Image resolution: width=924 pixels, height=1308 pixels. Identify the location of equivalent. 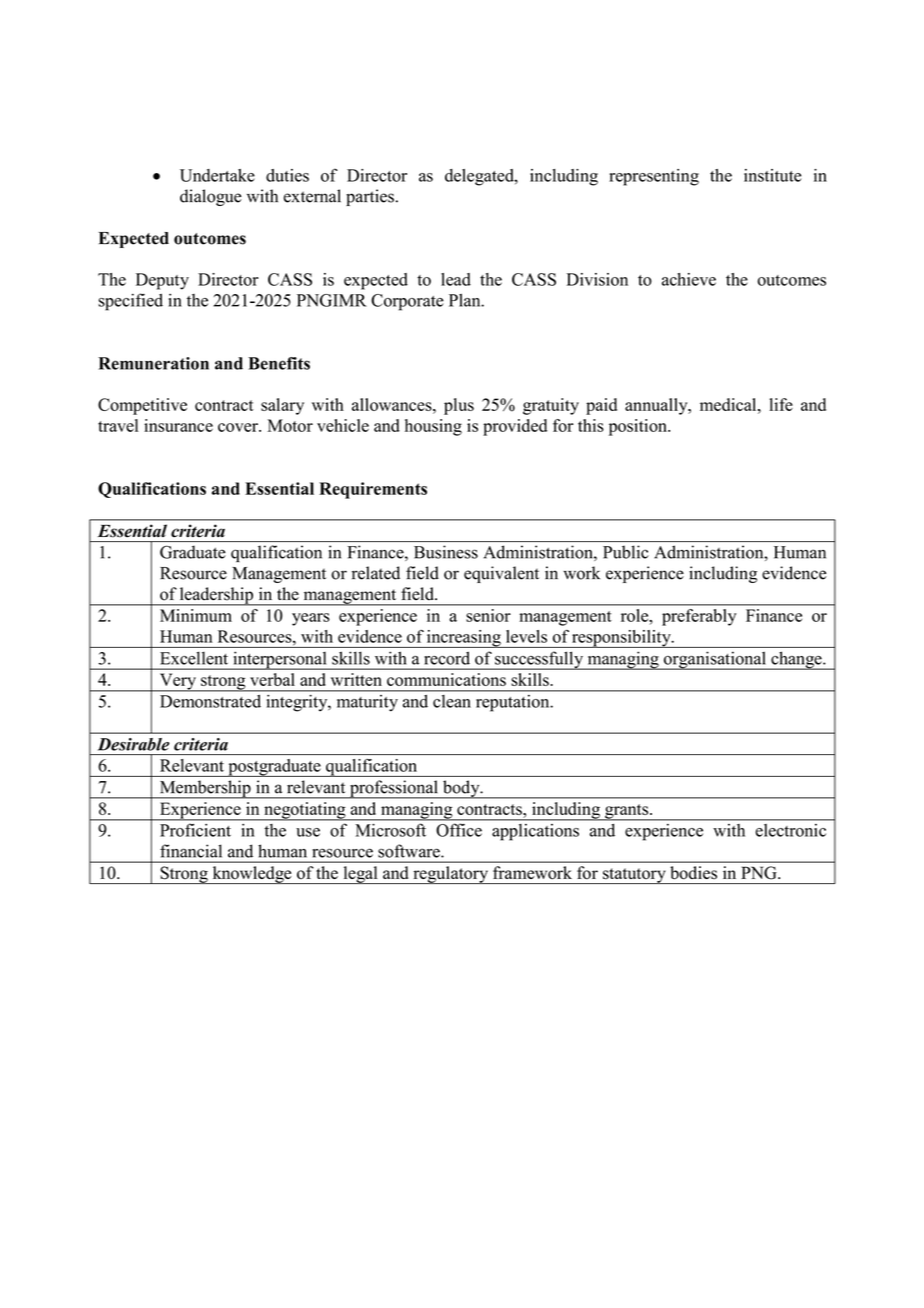
(501, 574).
